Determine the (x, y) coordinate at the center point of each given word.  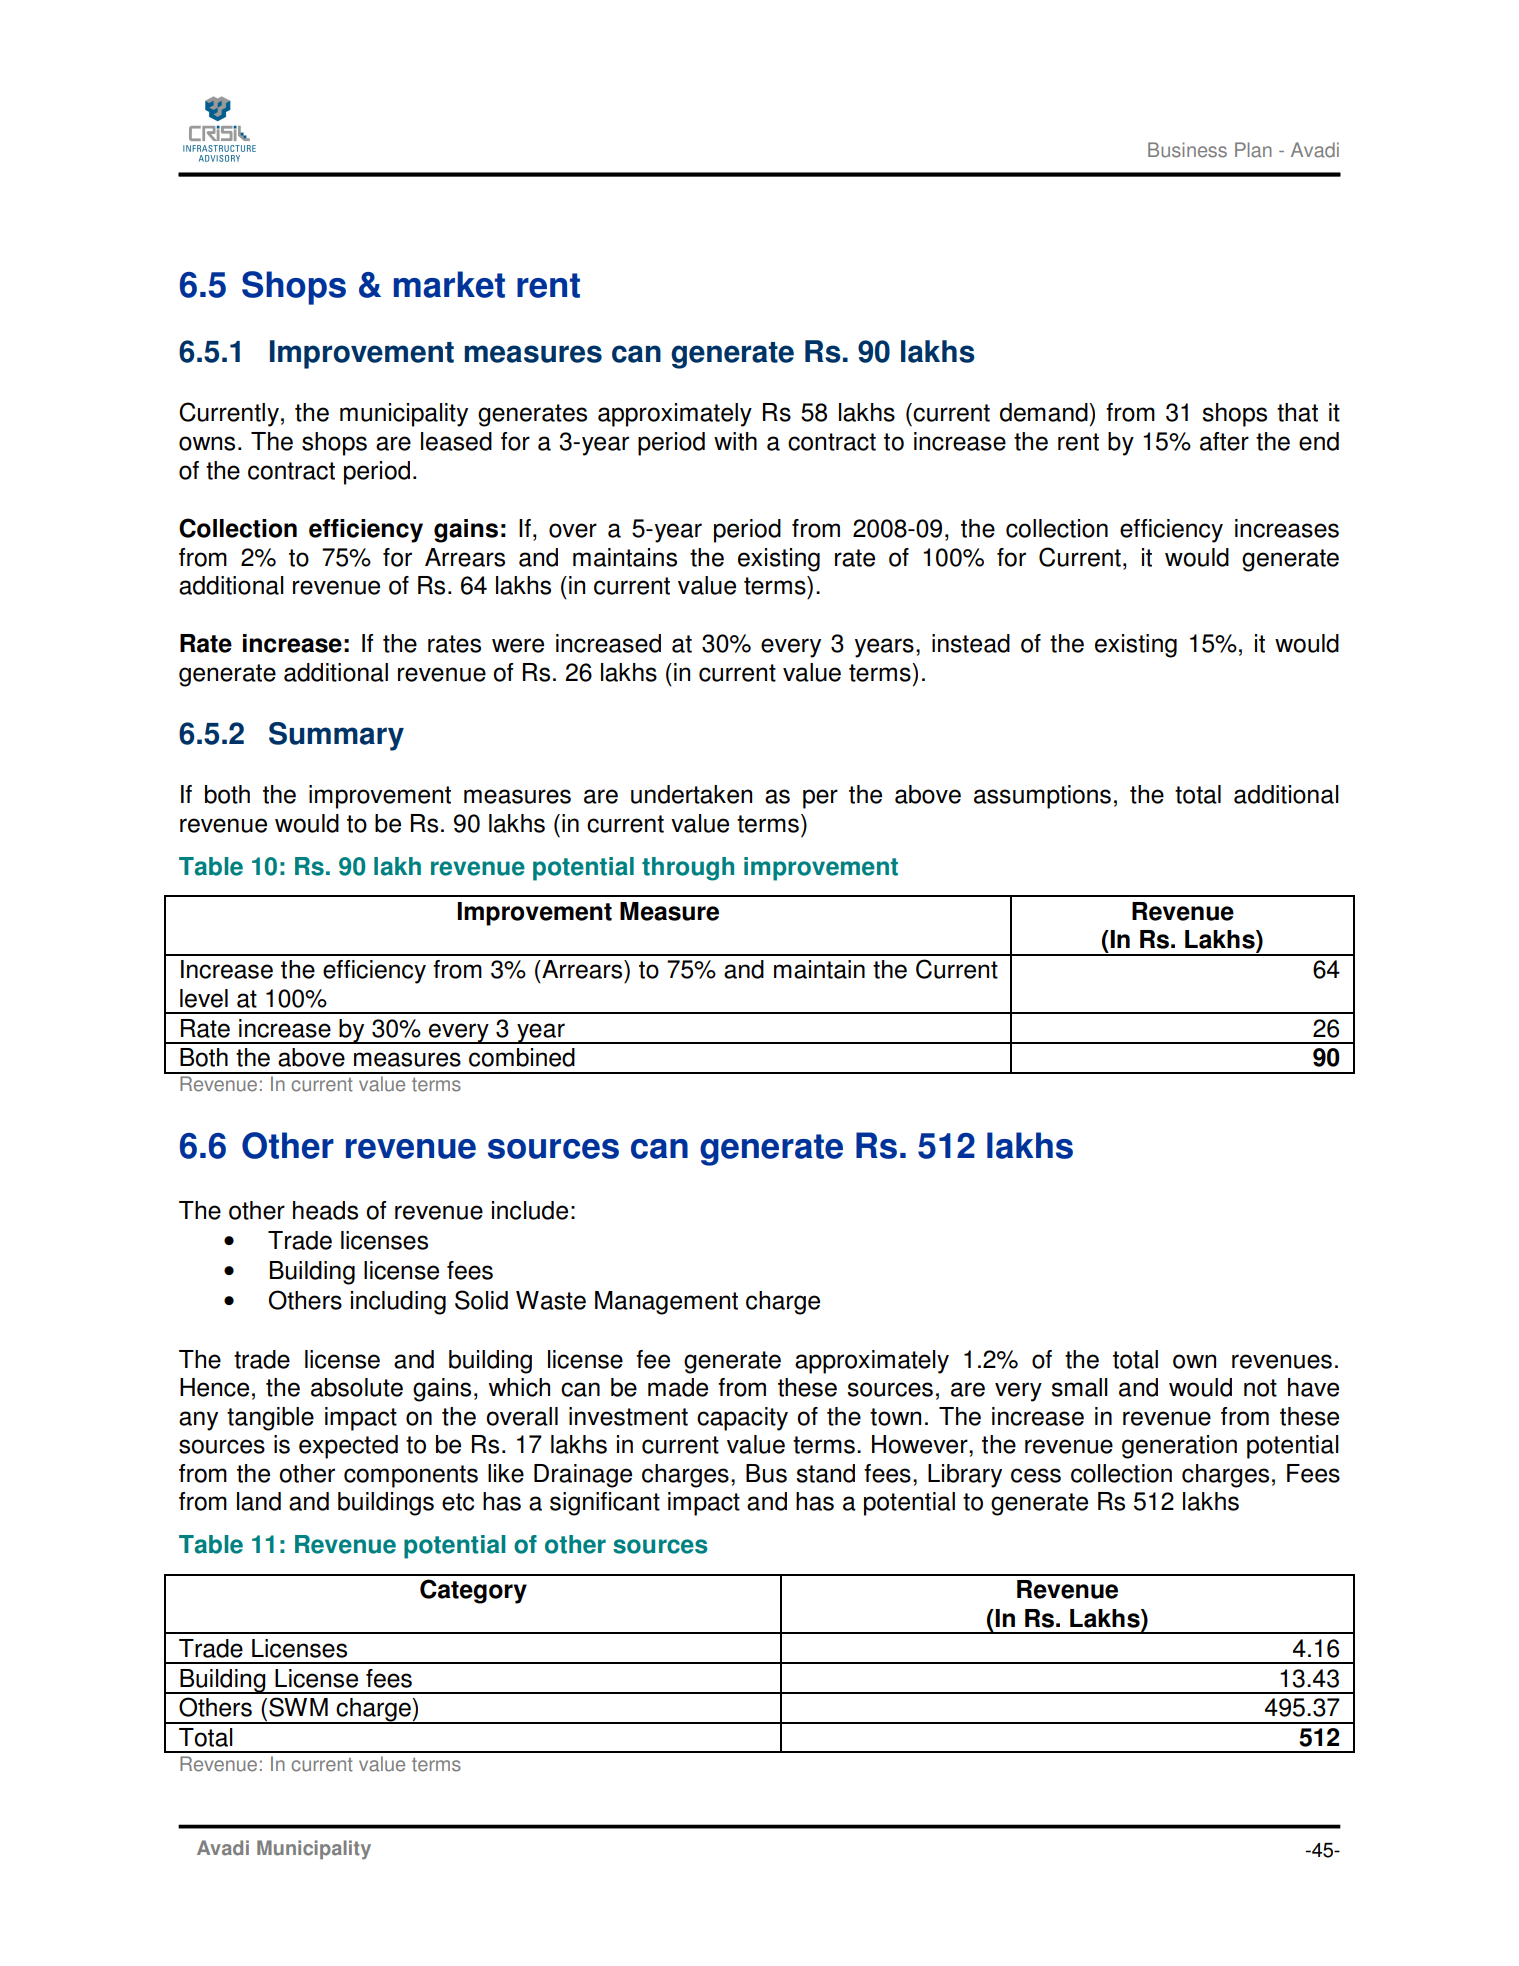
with (735, 441)
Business (1187, 150)
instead (971, 643)
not (1260, 1388)
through (688, 869)
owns (207, 443)
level (204, 998)
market (449, 284)
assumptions (1042, 797)
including (398, 1303)
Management (666, 1303)
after (1224, 441)
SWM (298, 1707)
